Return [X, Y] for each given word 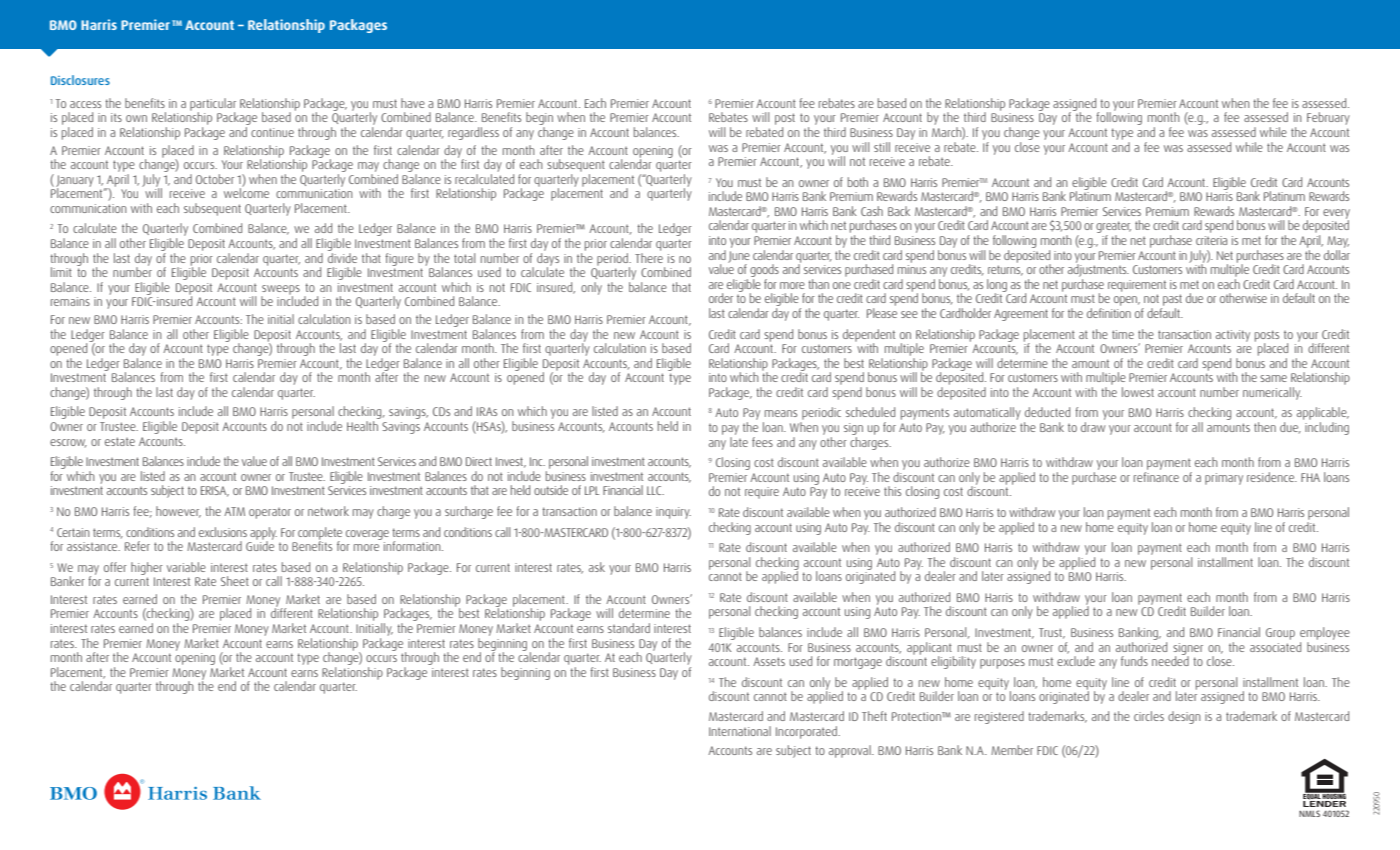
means [781, 413]
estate [120, 441]
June [739, 258]
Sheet [235, 581]
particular [213, 105]
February [1328, 118]
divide [342, 256]
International [740, 731]
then [1265, 427]
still [882, 147]
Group [1280, 634]
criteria [1211, 240]
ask [597, 567]
